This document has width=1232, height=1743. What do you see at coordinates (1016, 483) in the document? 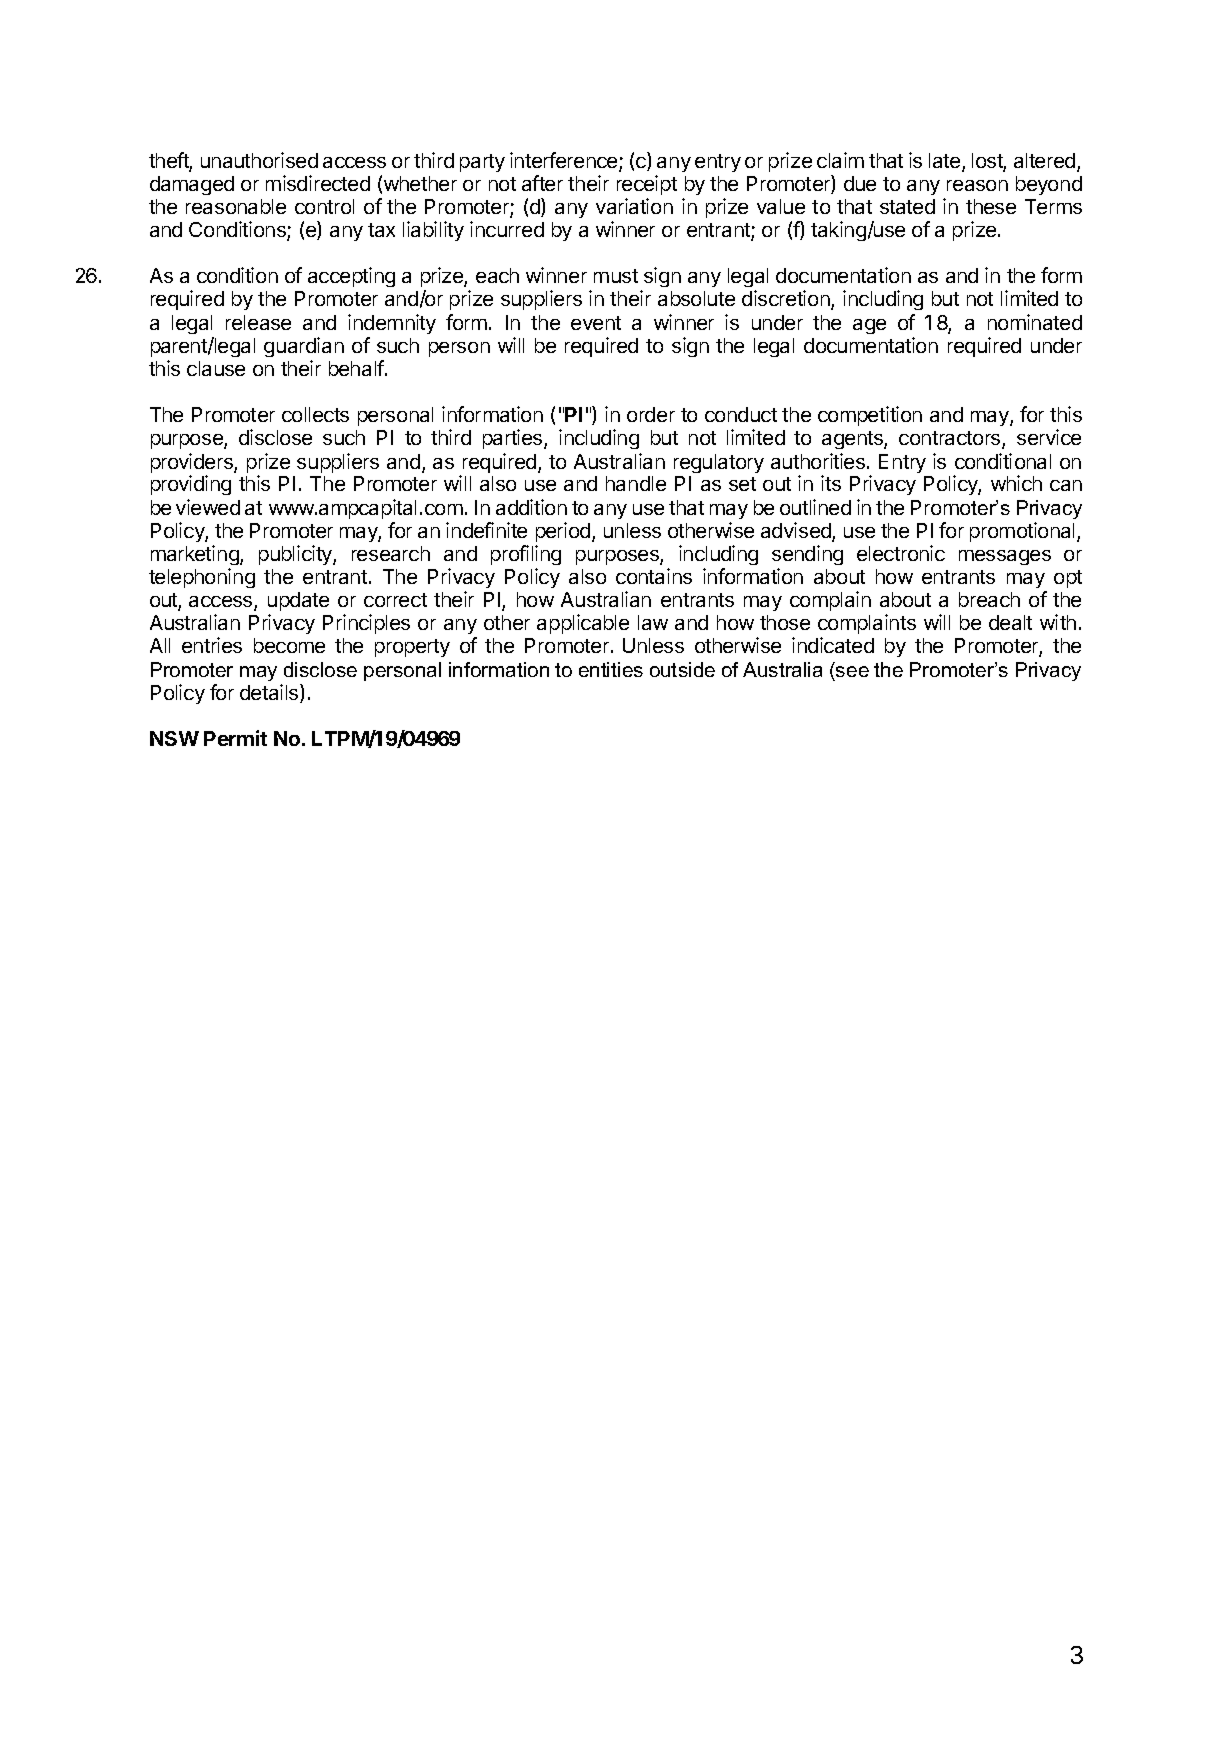
I see `which` at bounding box center [1016, 483].
